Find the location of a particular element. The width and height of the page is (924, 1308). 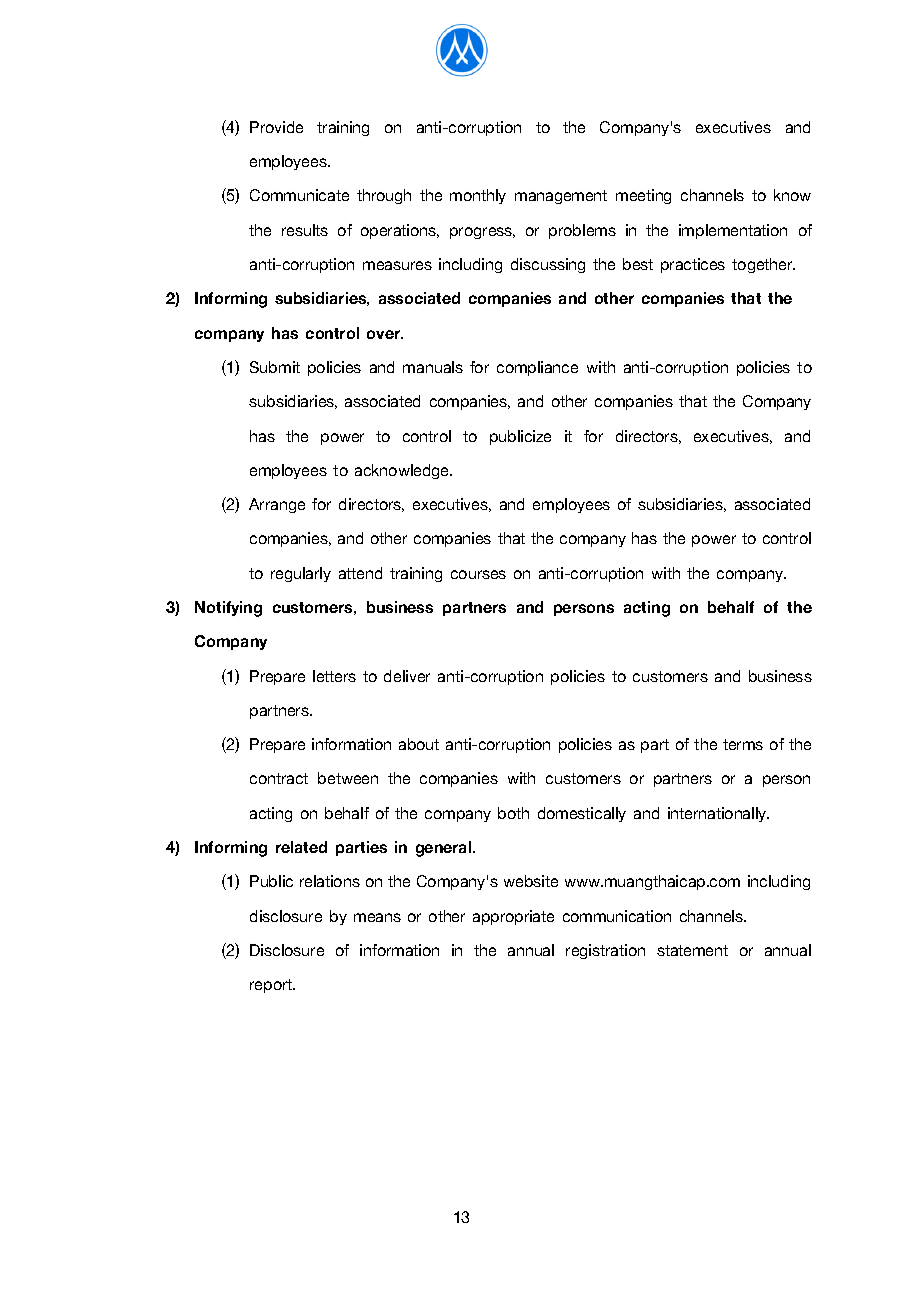

terms is located at coordinates (743, 744).
